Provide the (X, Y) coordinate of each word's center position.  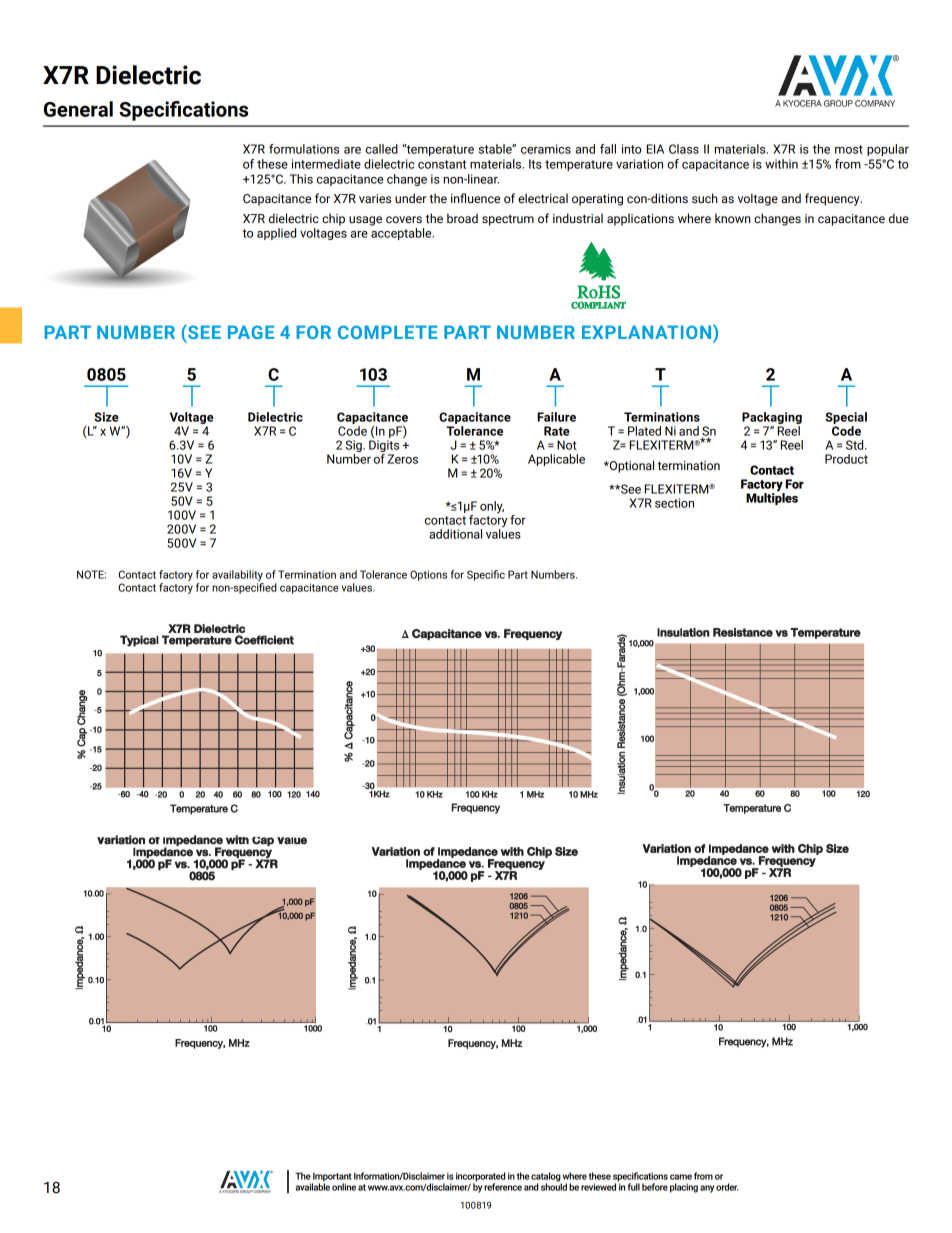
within (781, 164)
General (78, 109)
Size (106, 417)
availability (237, 575)
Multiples (772, 499)
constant (442, 164)
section (674, 503)
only (492, 507)
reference (503, 1187)
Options (428, 575)
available (312, 1186)
